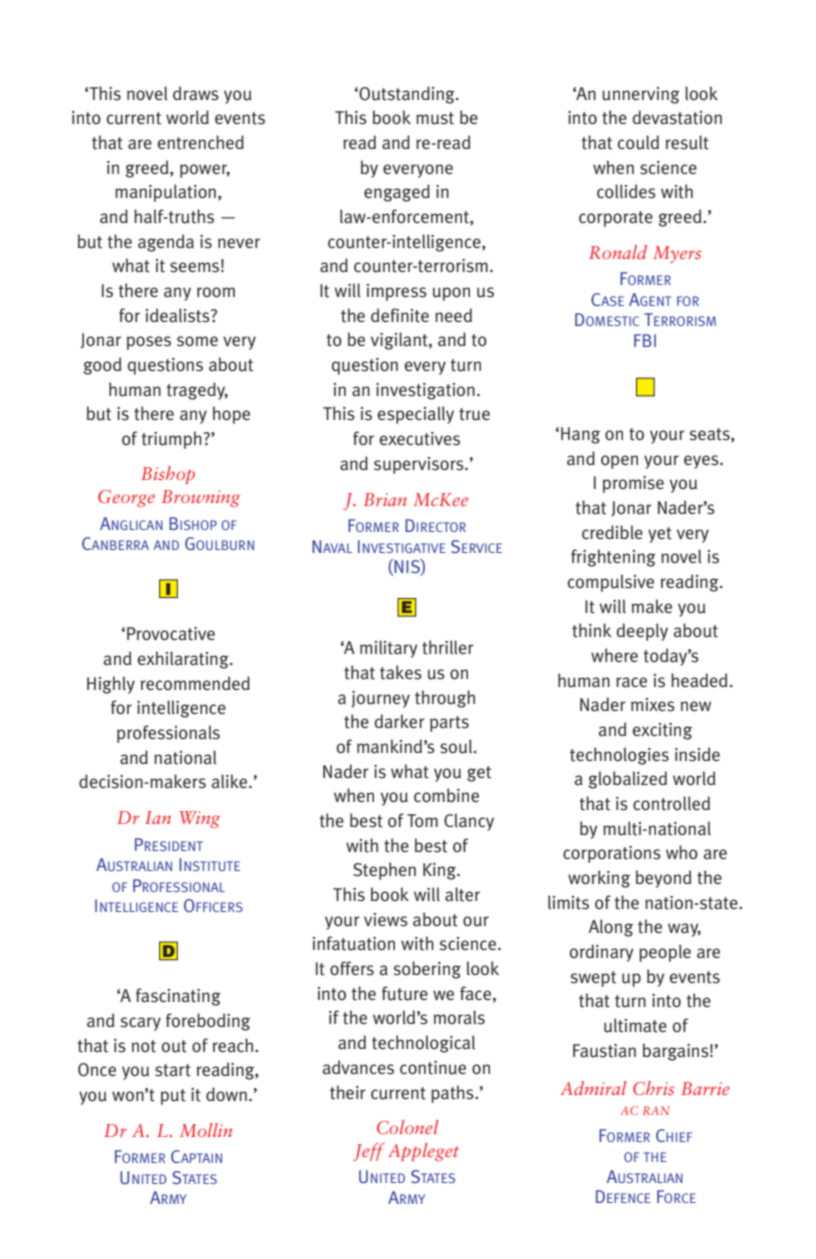 This image has width=816, height=1259. I want to click on Wing, so click(199, 819).
